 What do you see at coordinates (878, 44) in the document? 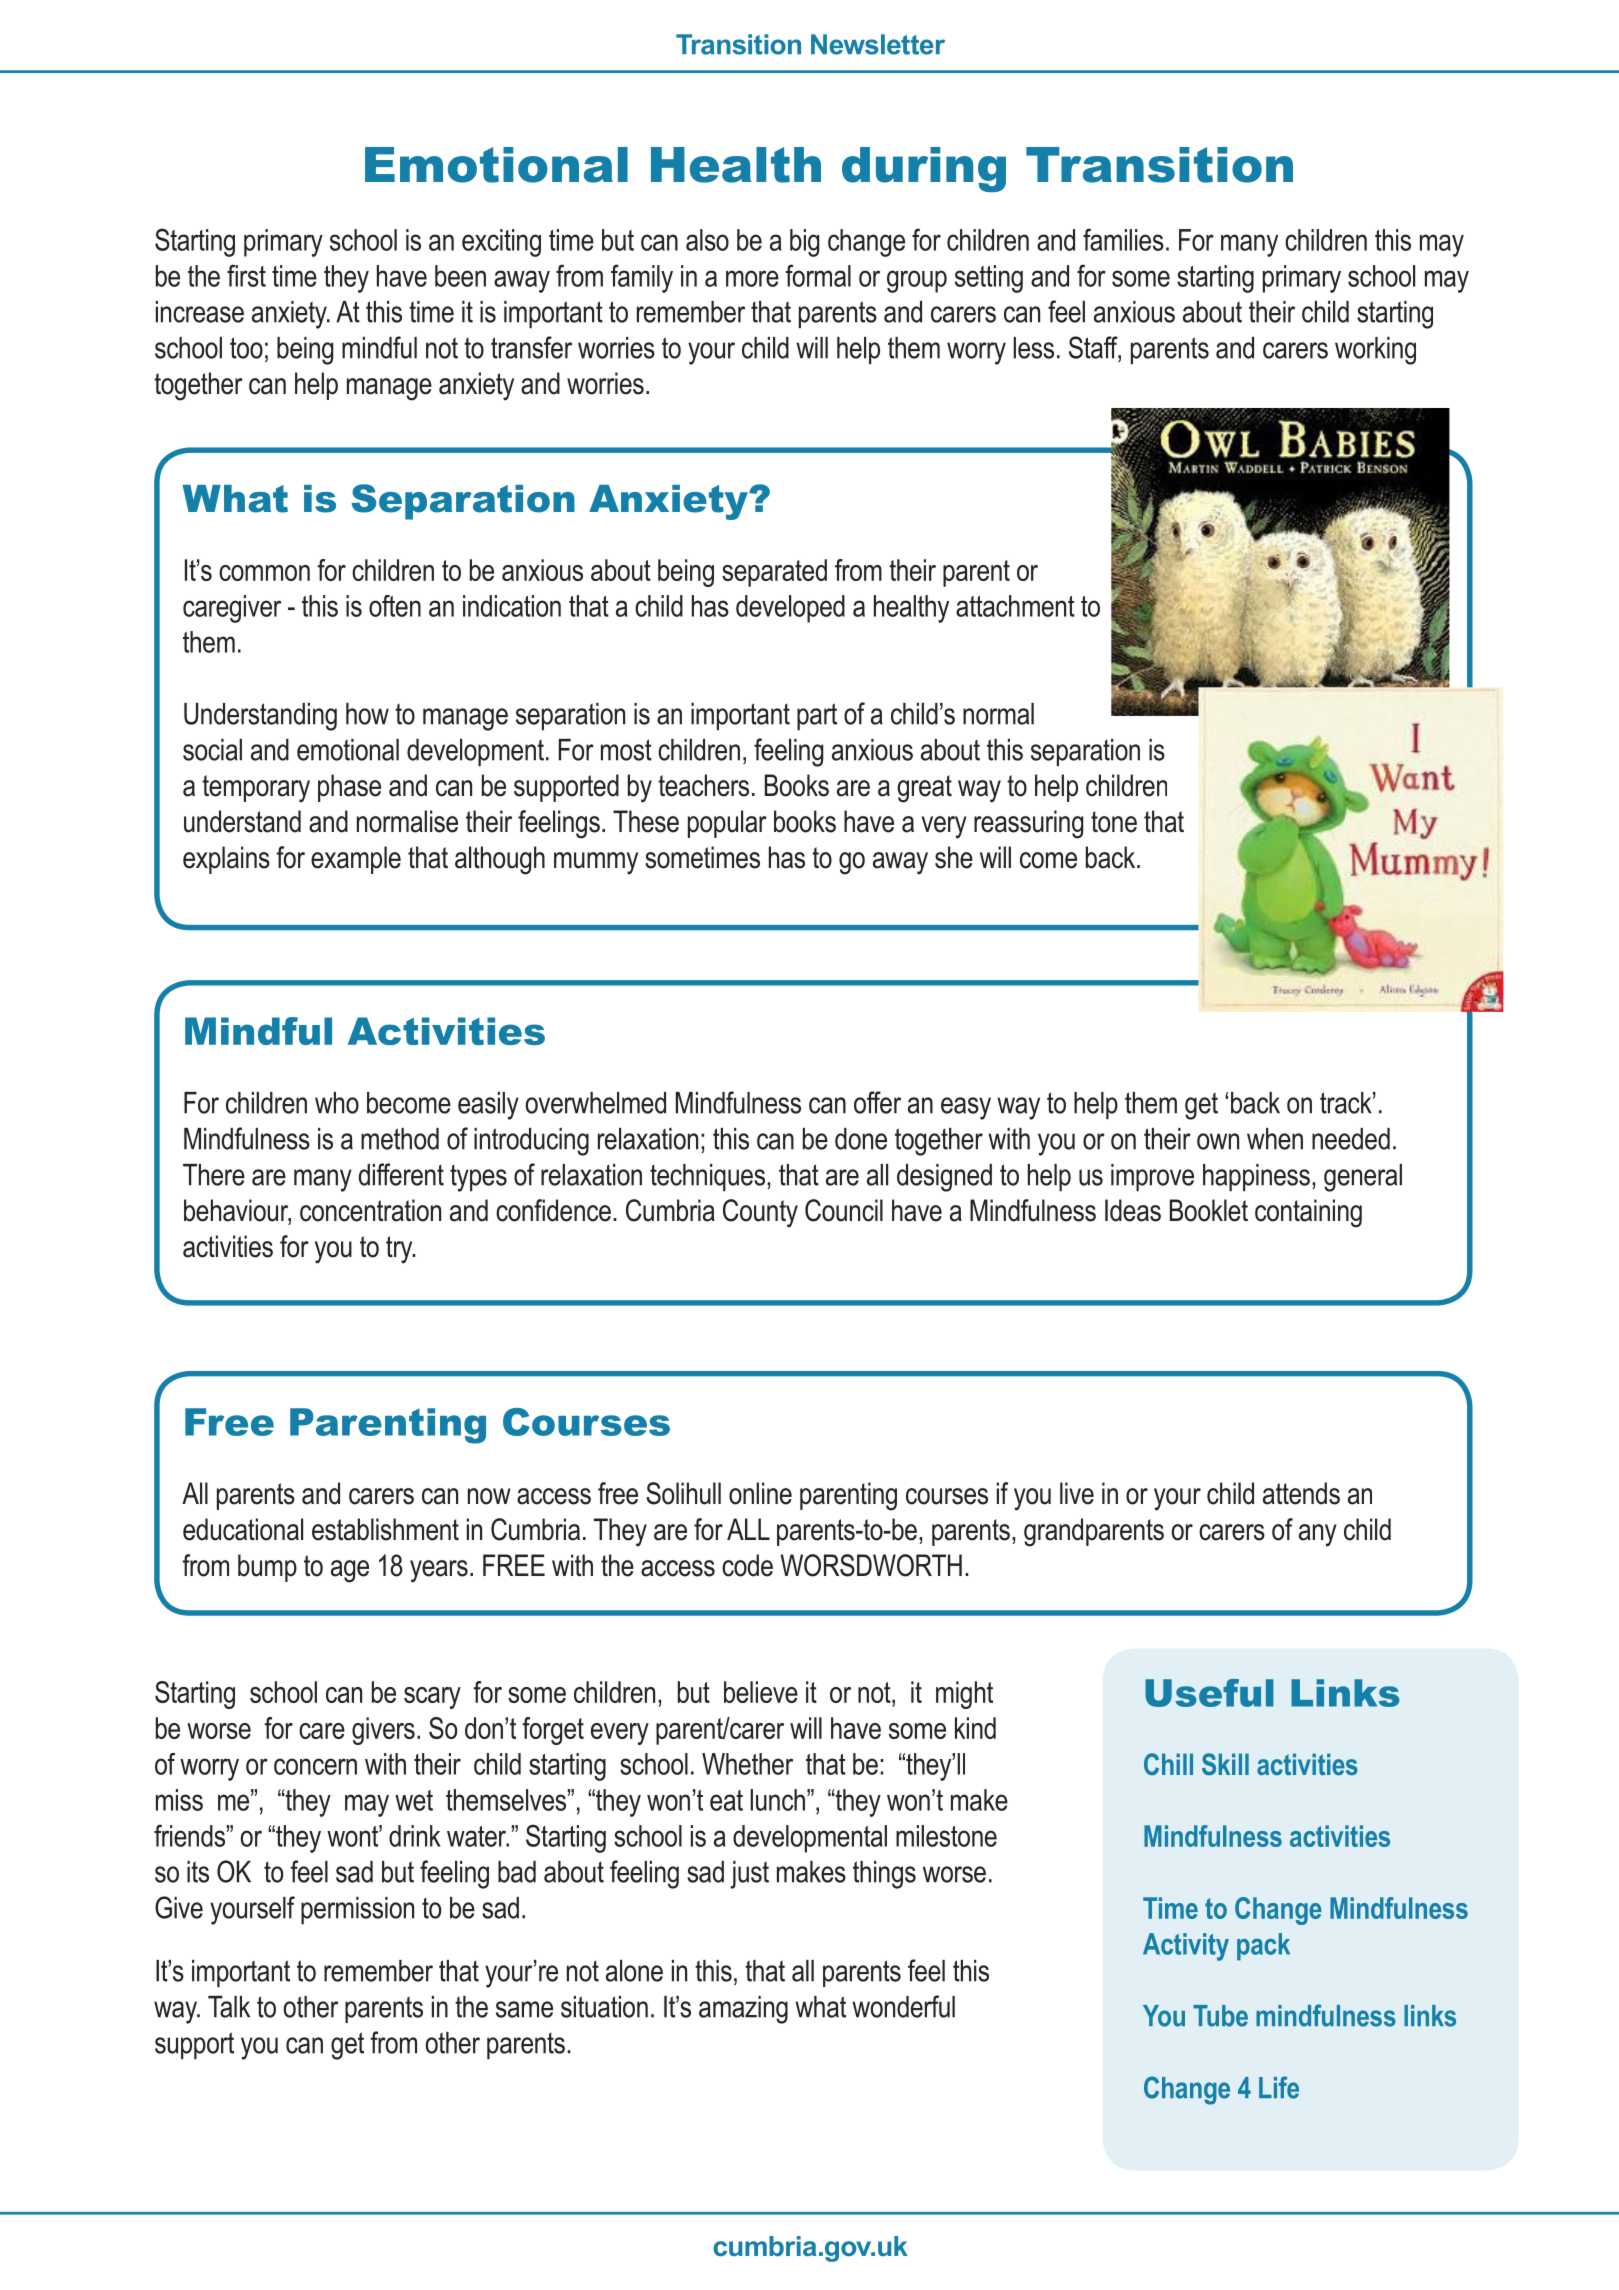
I see `Newsletter` at bounding box center [878, 44].
